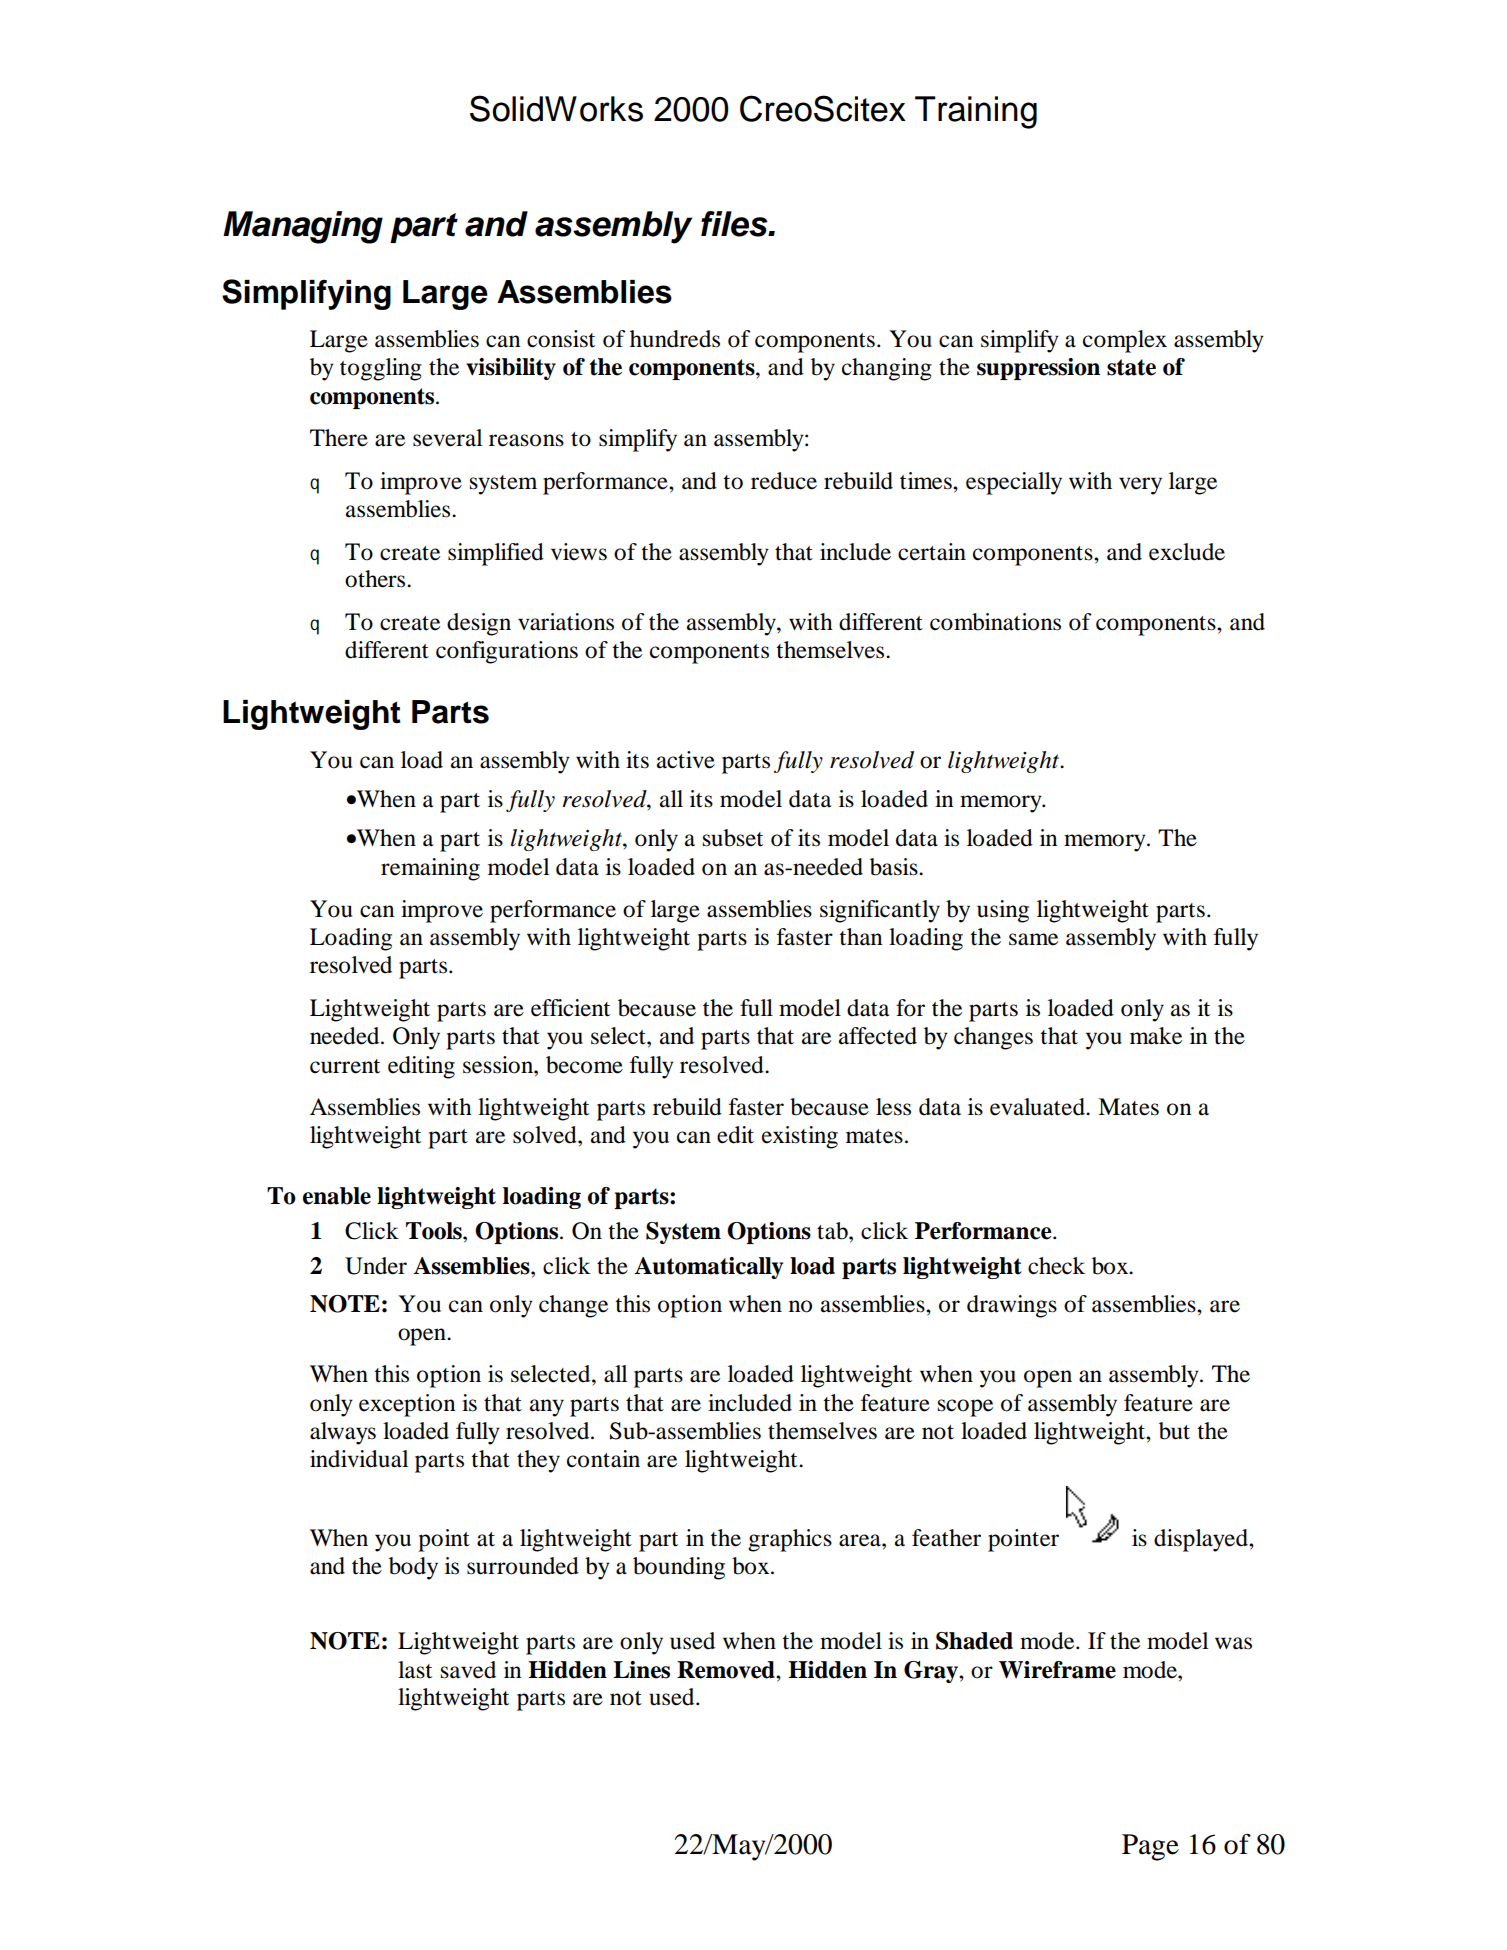 The image size is (1507, 1950). Describe the element at coordinates (976, 112) in the screenshot. I see `Training` at that location.
